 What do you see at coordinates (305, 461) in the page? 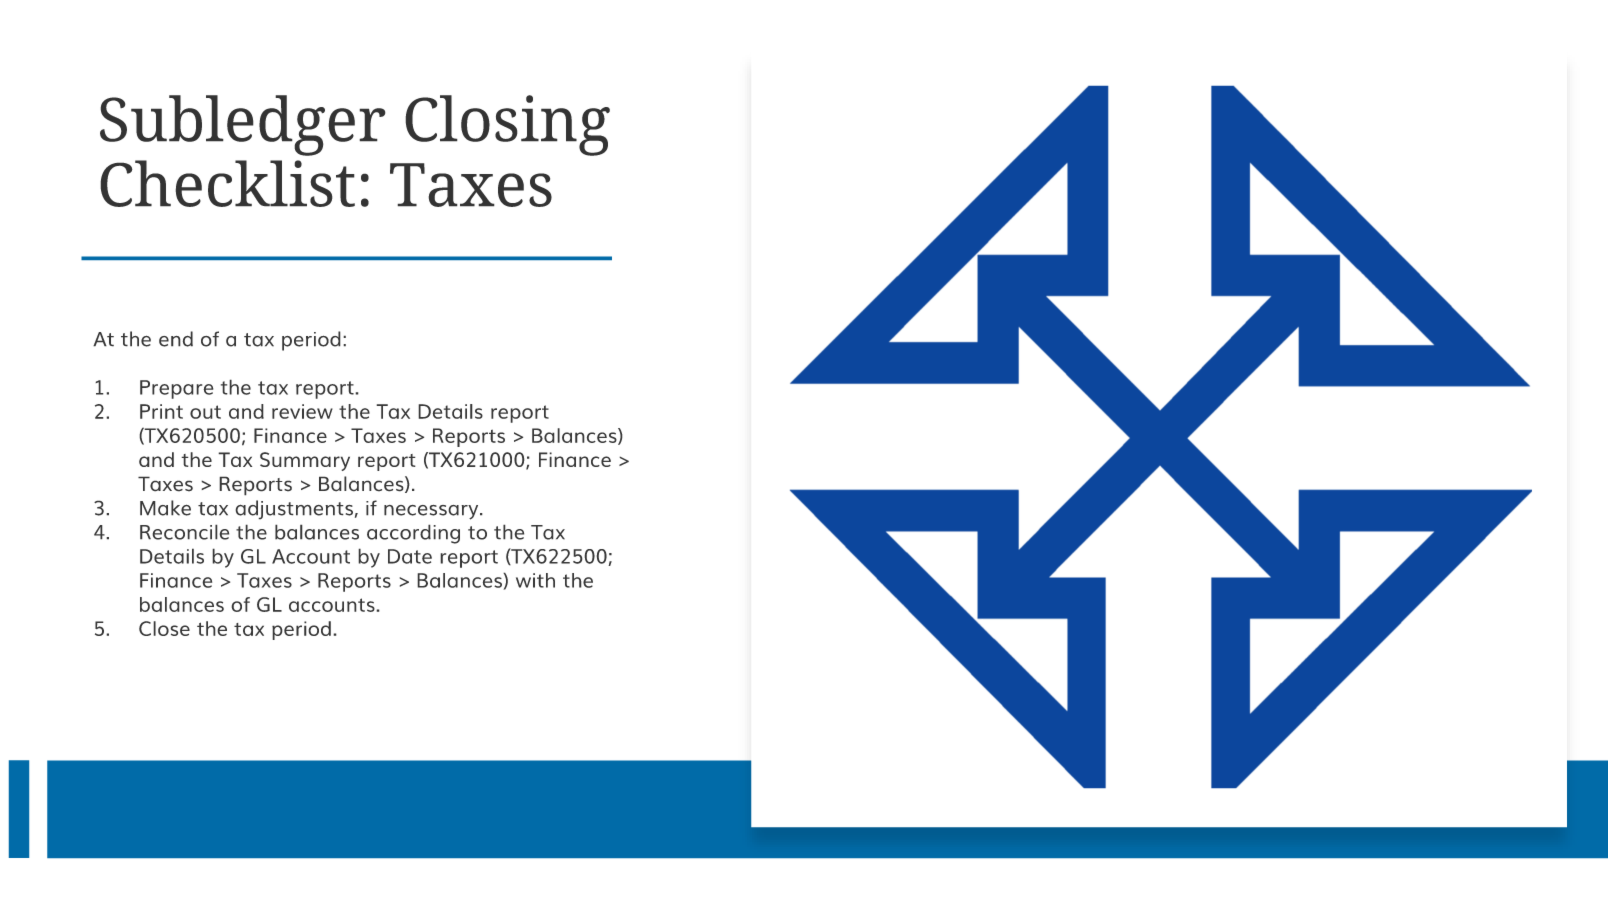
I see `Summary` at bounding box center [305, 461].
